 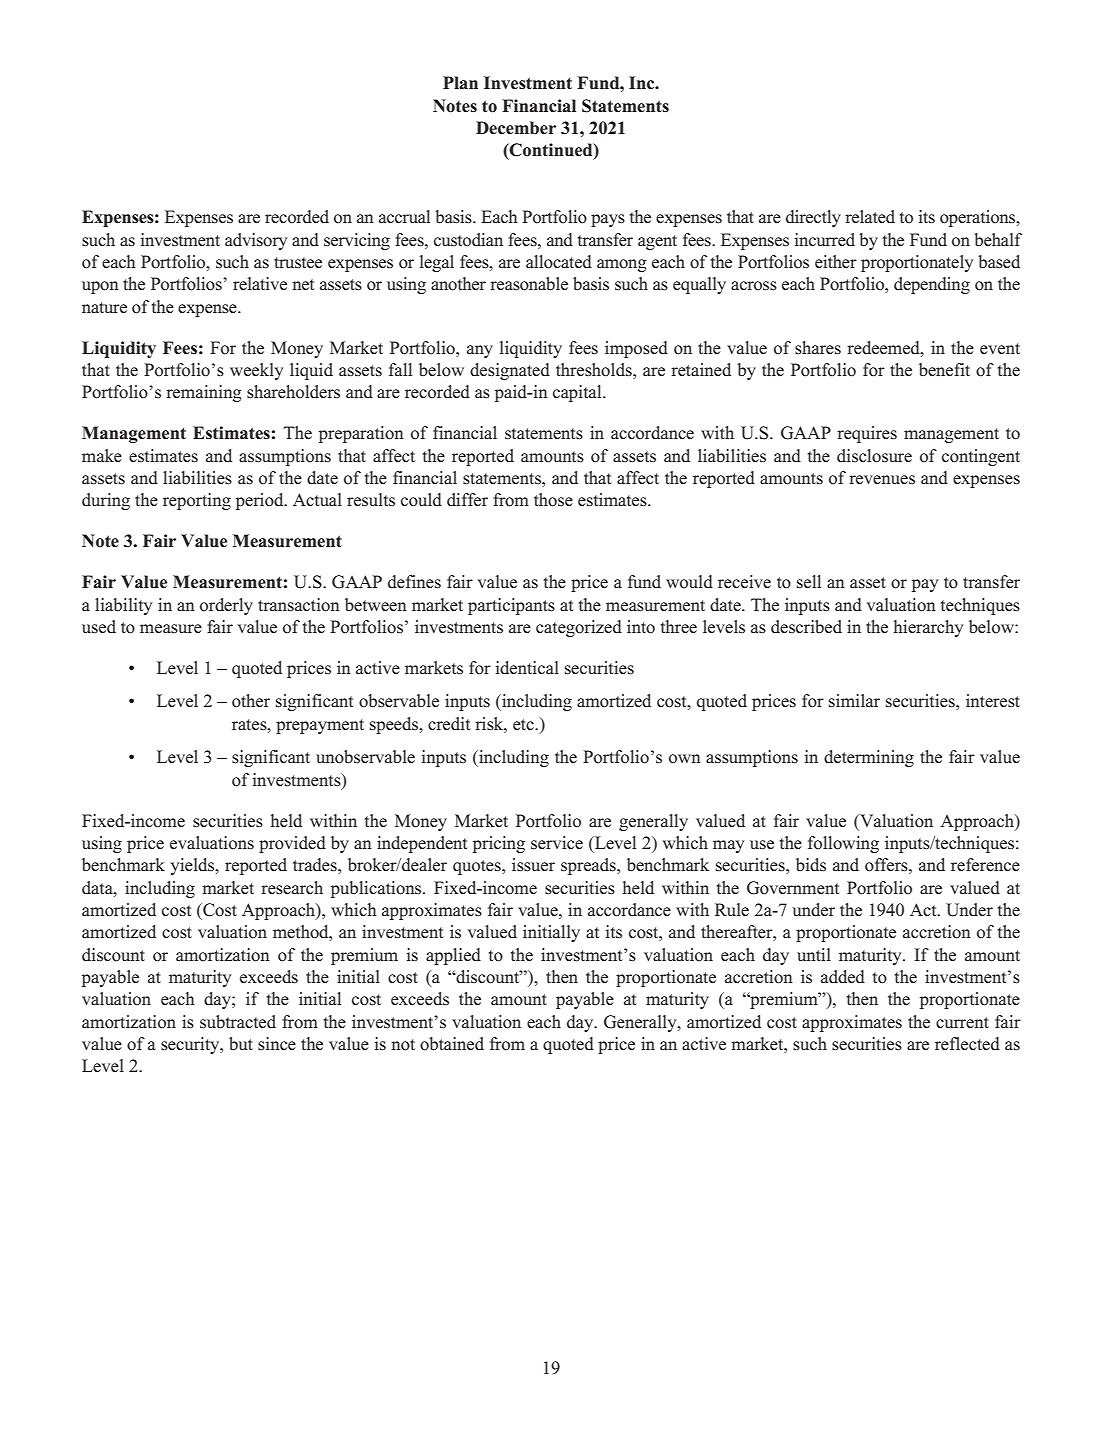 I want to click on December, so click(x=516, y=128).
